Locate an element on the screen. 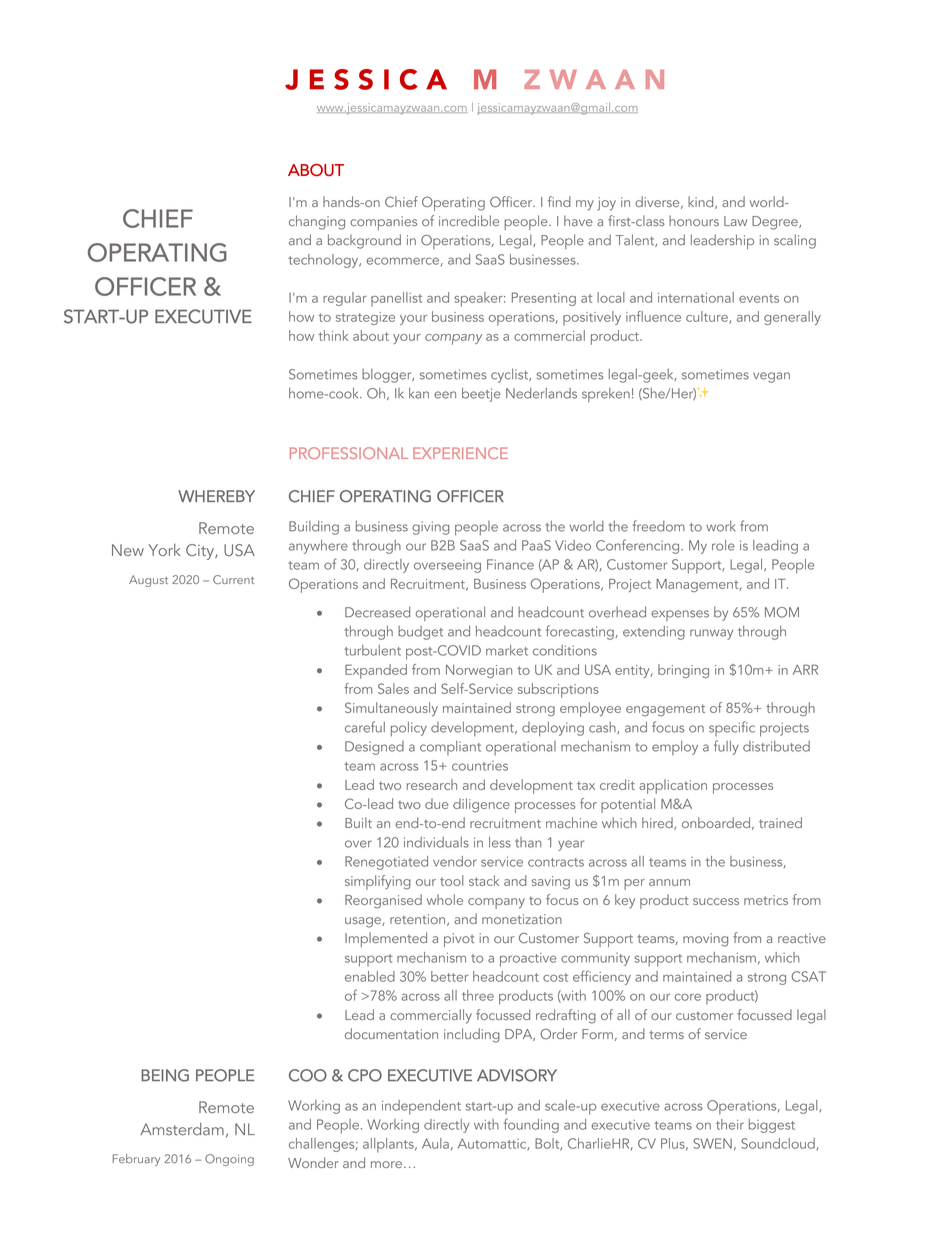 The image size is (952, 1233). their is located at coordinates (730, 1124).
